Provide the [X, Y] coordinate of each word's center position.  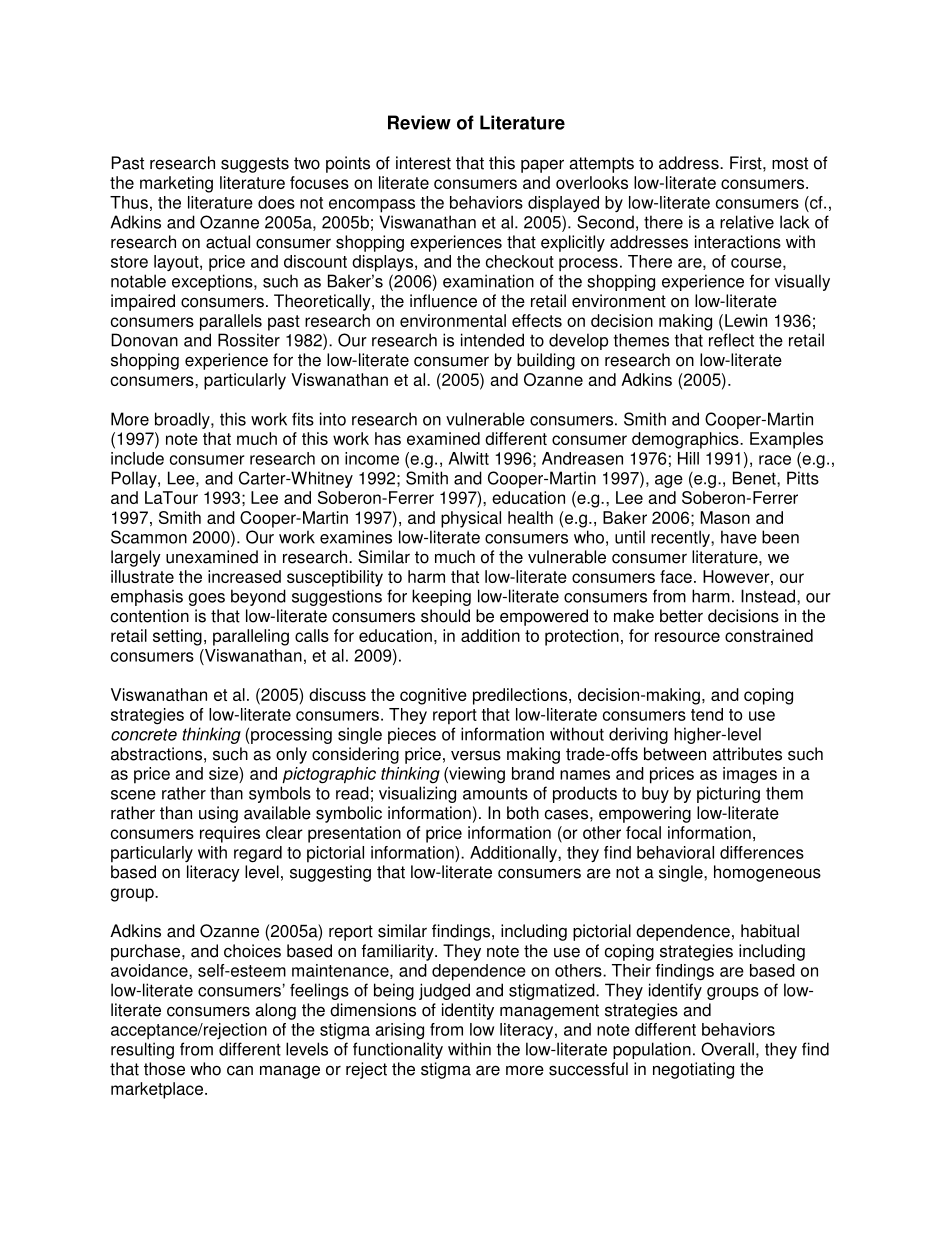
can [240, 1070]
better [681, 616]
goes [206, 599]
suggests [255, 165]
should [445, 616]
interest [423, 163]
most [790, 163]
